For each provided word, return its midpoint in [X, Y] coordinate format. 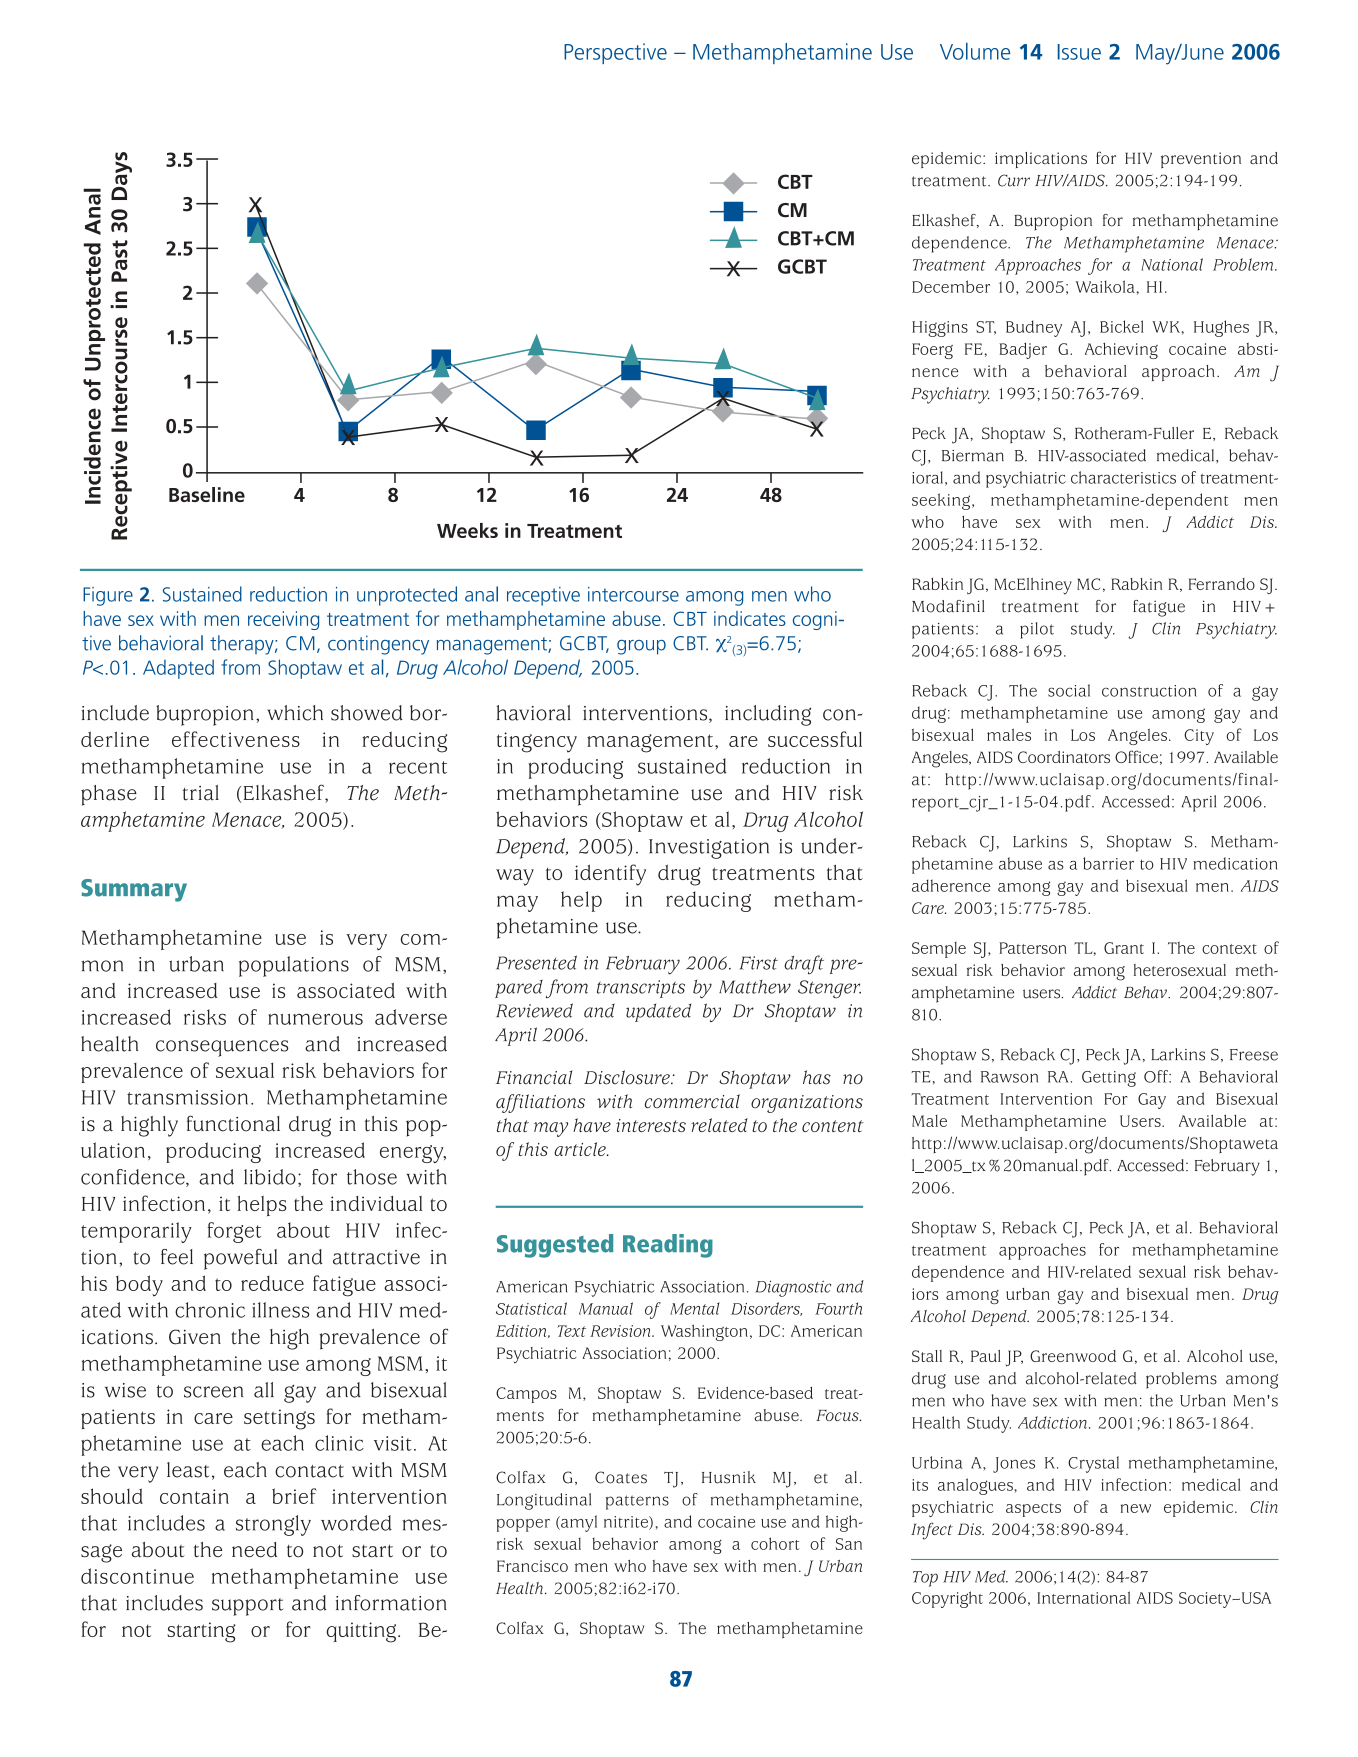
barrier [1108, 863]
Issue [1079, 52]
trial [201, 793]
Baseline [207, 494]
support [247, 1607]
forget [234, 1232]
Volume [975, 51]
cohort [775, 1543]
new [1136, 1508]
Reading [668, 1246]
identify [610, 875]
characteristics [1123, 477]
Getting [1109, 1079]
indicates [750, 618]
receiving [283, 620]
